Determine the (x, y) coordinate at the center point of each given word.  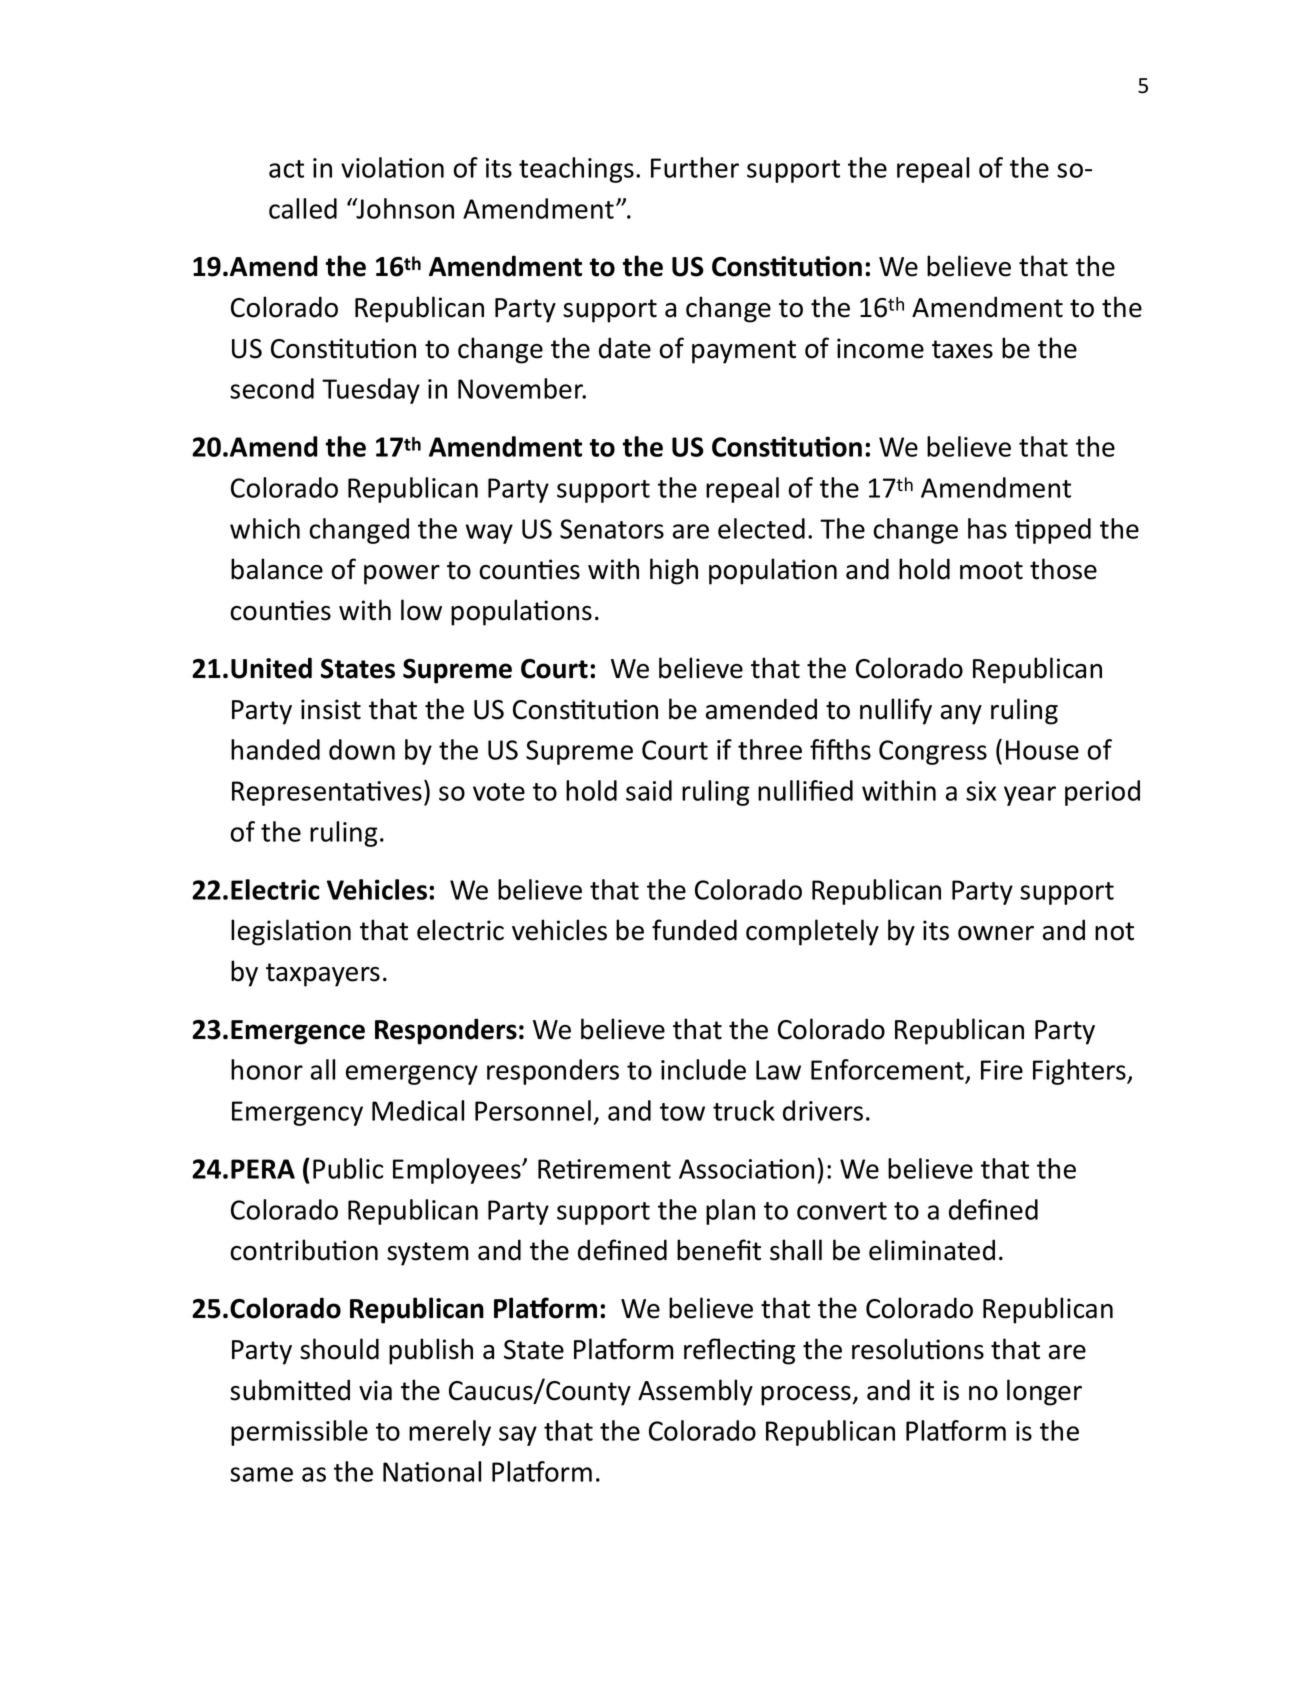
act (286, 169)
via (375, 1390)
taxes (962, 349)
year (1030, 796)
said (649, 790)
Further (695, 167)
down (362, 749)
